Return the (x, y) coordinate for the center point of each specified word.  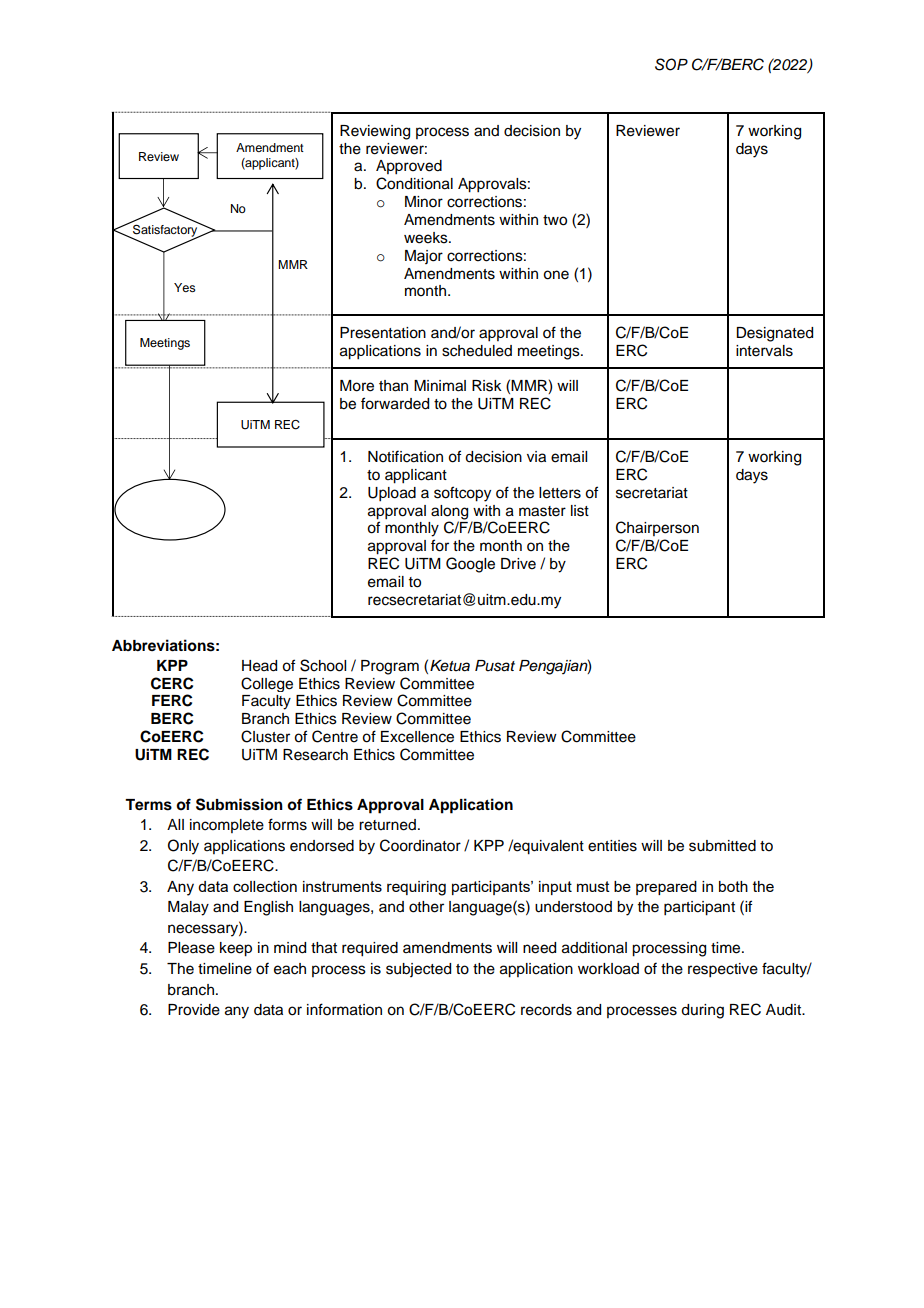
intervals (764, 351)
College (267, 684)
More (357, 386)
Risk (487, 386)
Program (390, 667)
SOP (671, 64)
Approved (409, 167)
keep (236, 949)
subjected (418, 970)
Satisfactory (165, 231)
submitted (722, 846)
